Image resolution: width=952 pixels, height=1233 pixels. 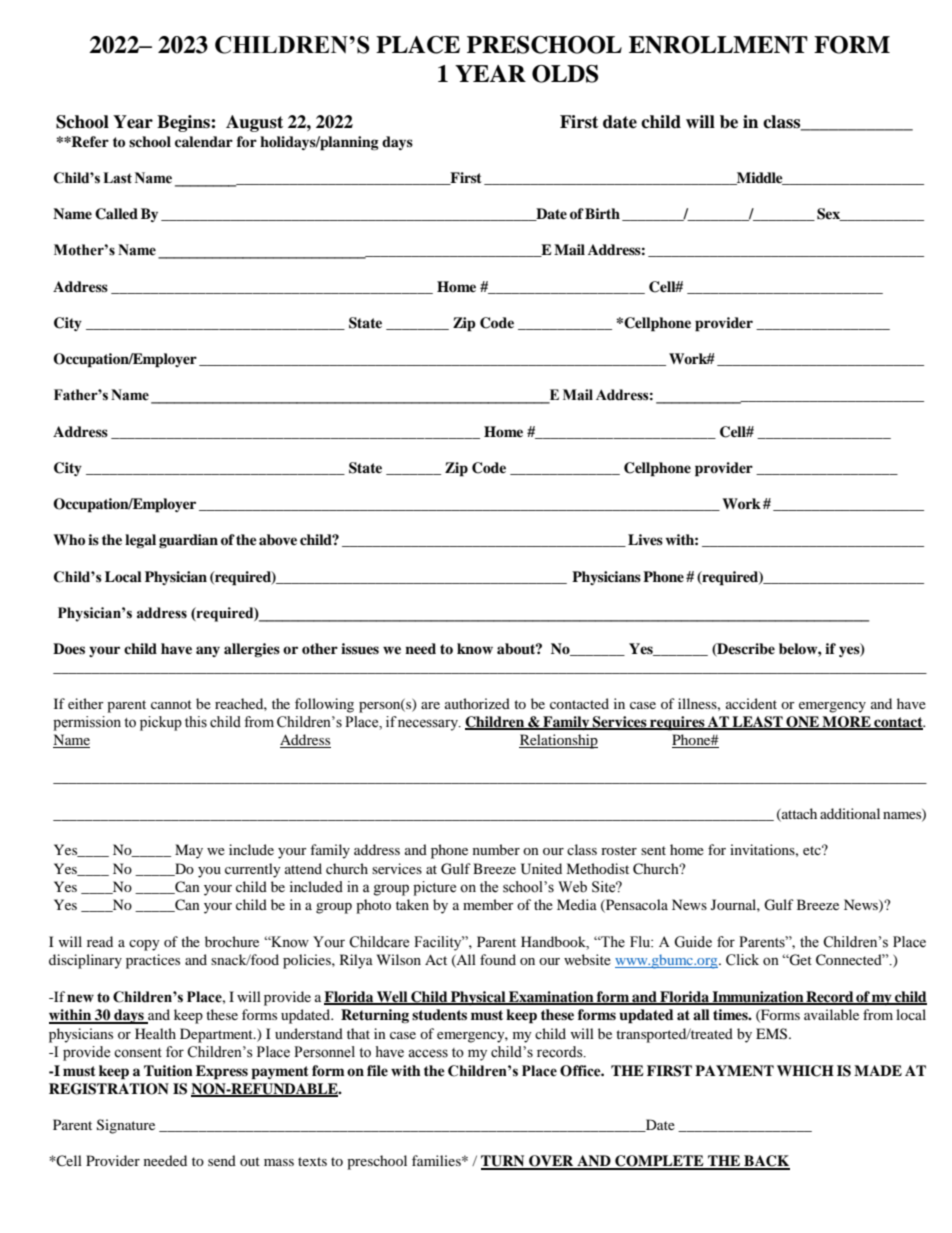 What do you see at coordinates (551, 1162) in the page?
I see `OVER` at bounding box center [551, 1162].
